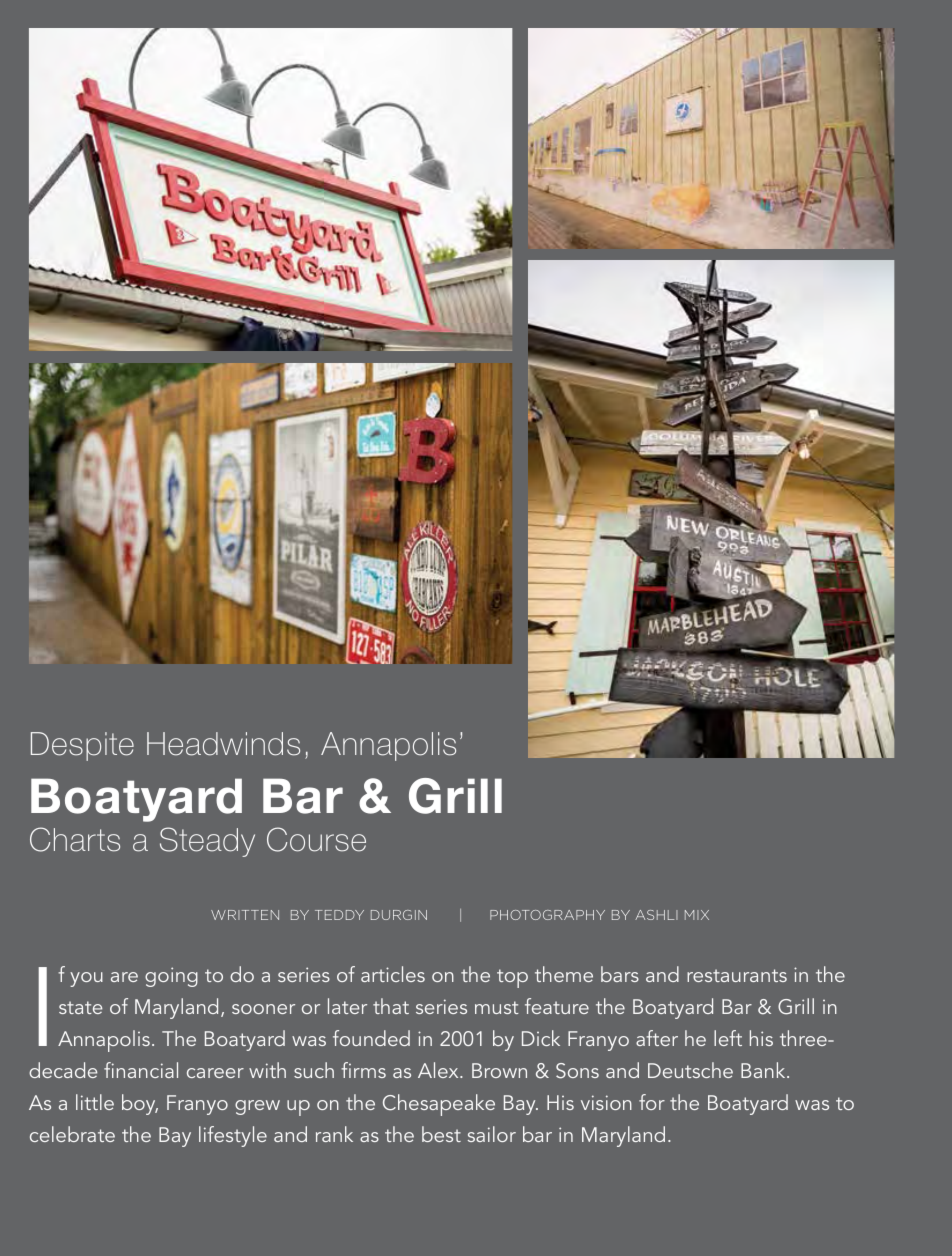 This image has height=1256, width=952. Describe the element at coordinates (223, 744) in the image. I see `Headwinds` at that location.
